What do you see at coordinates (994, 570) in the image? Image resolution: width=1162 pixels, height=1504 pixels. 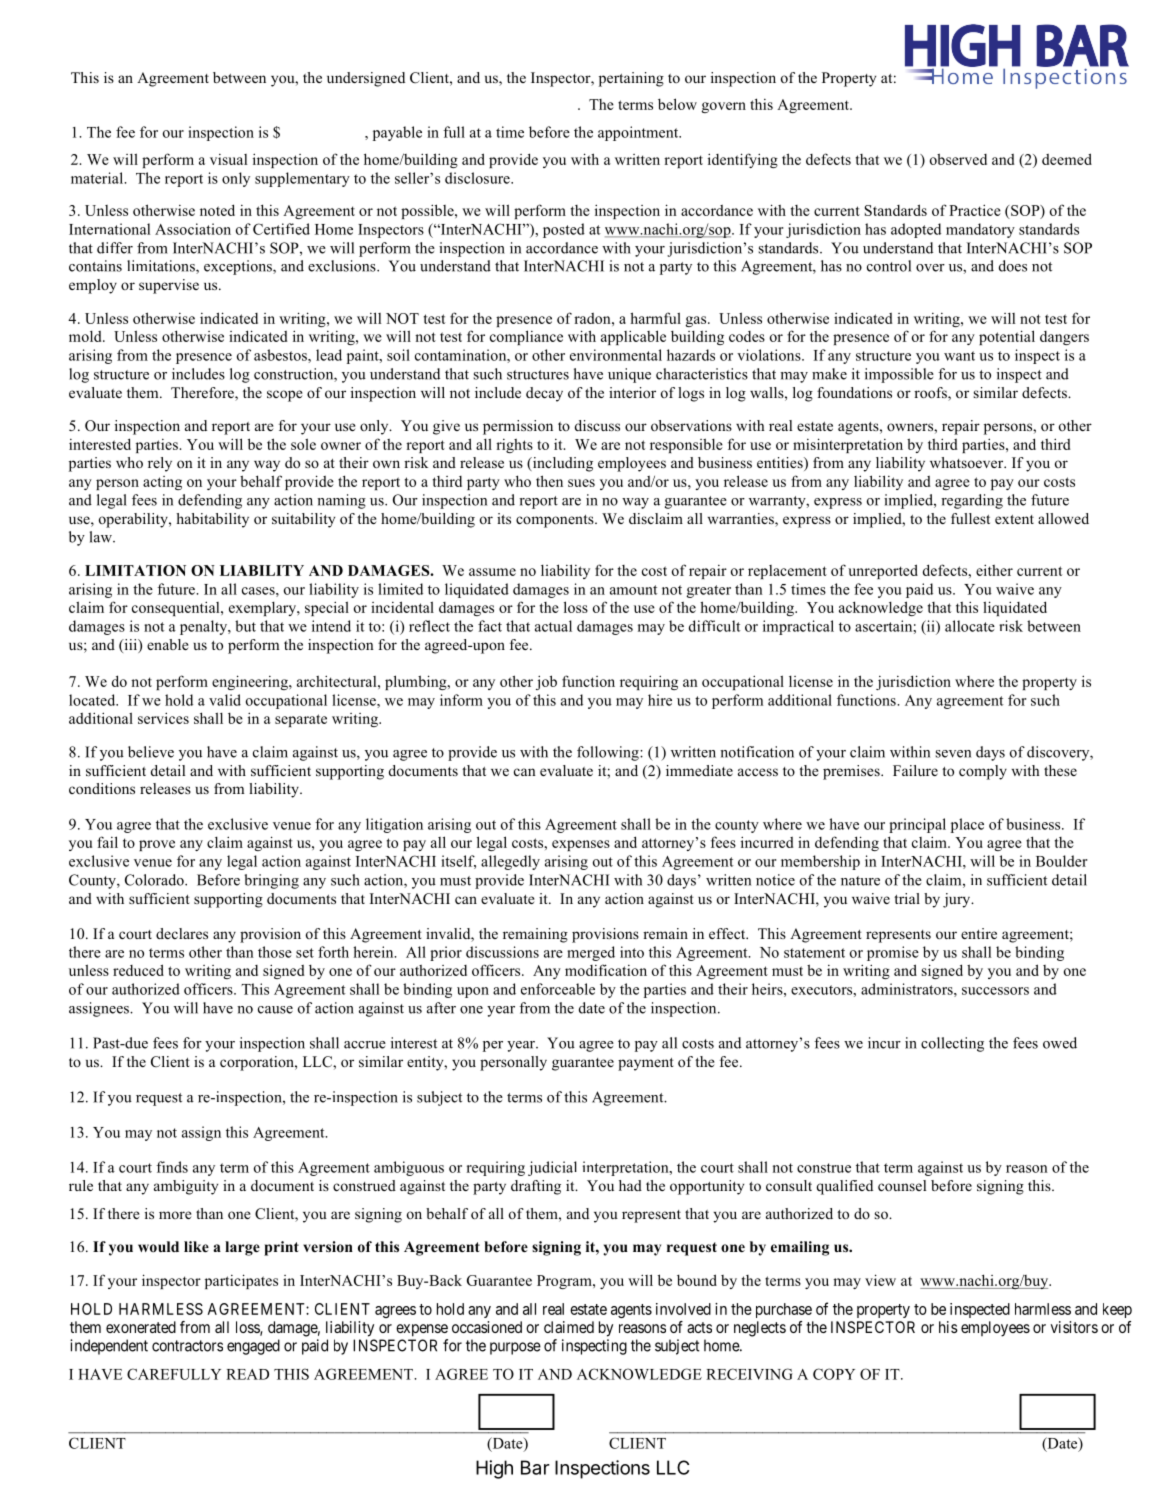 I see `either` at bounding box center [994, 570].
